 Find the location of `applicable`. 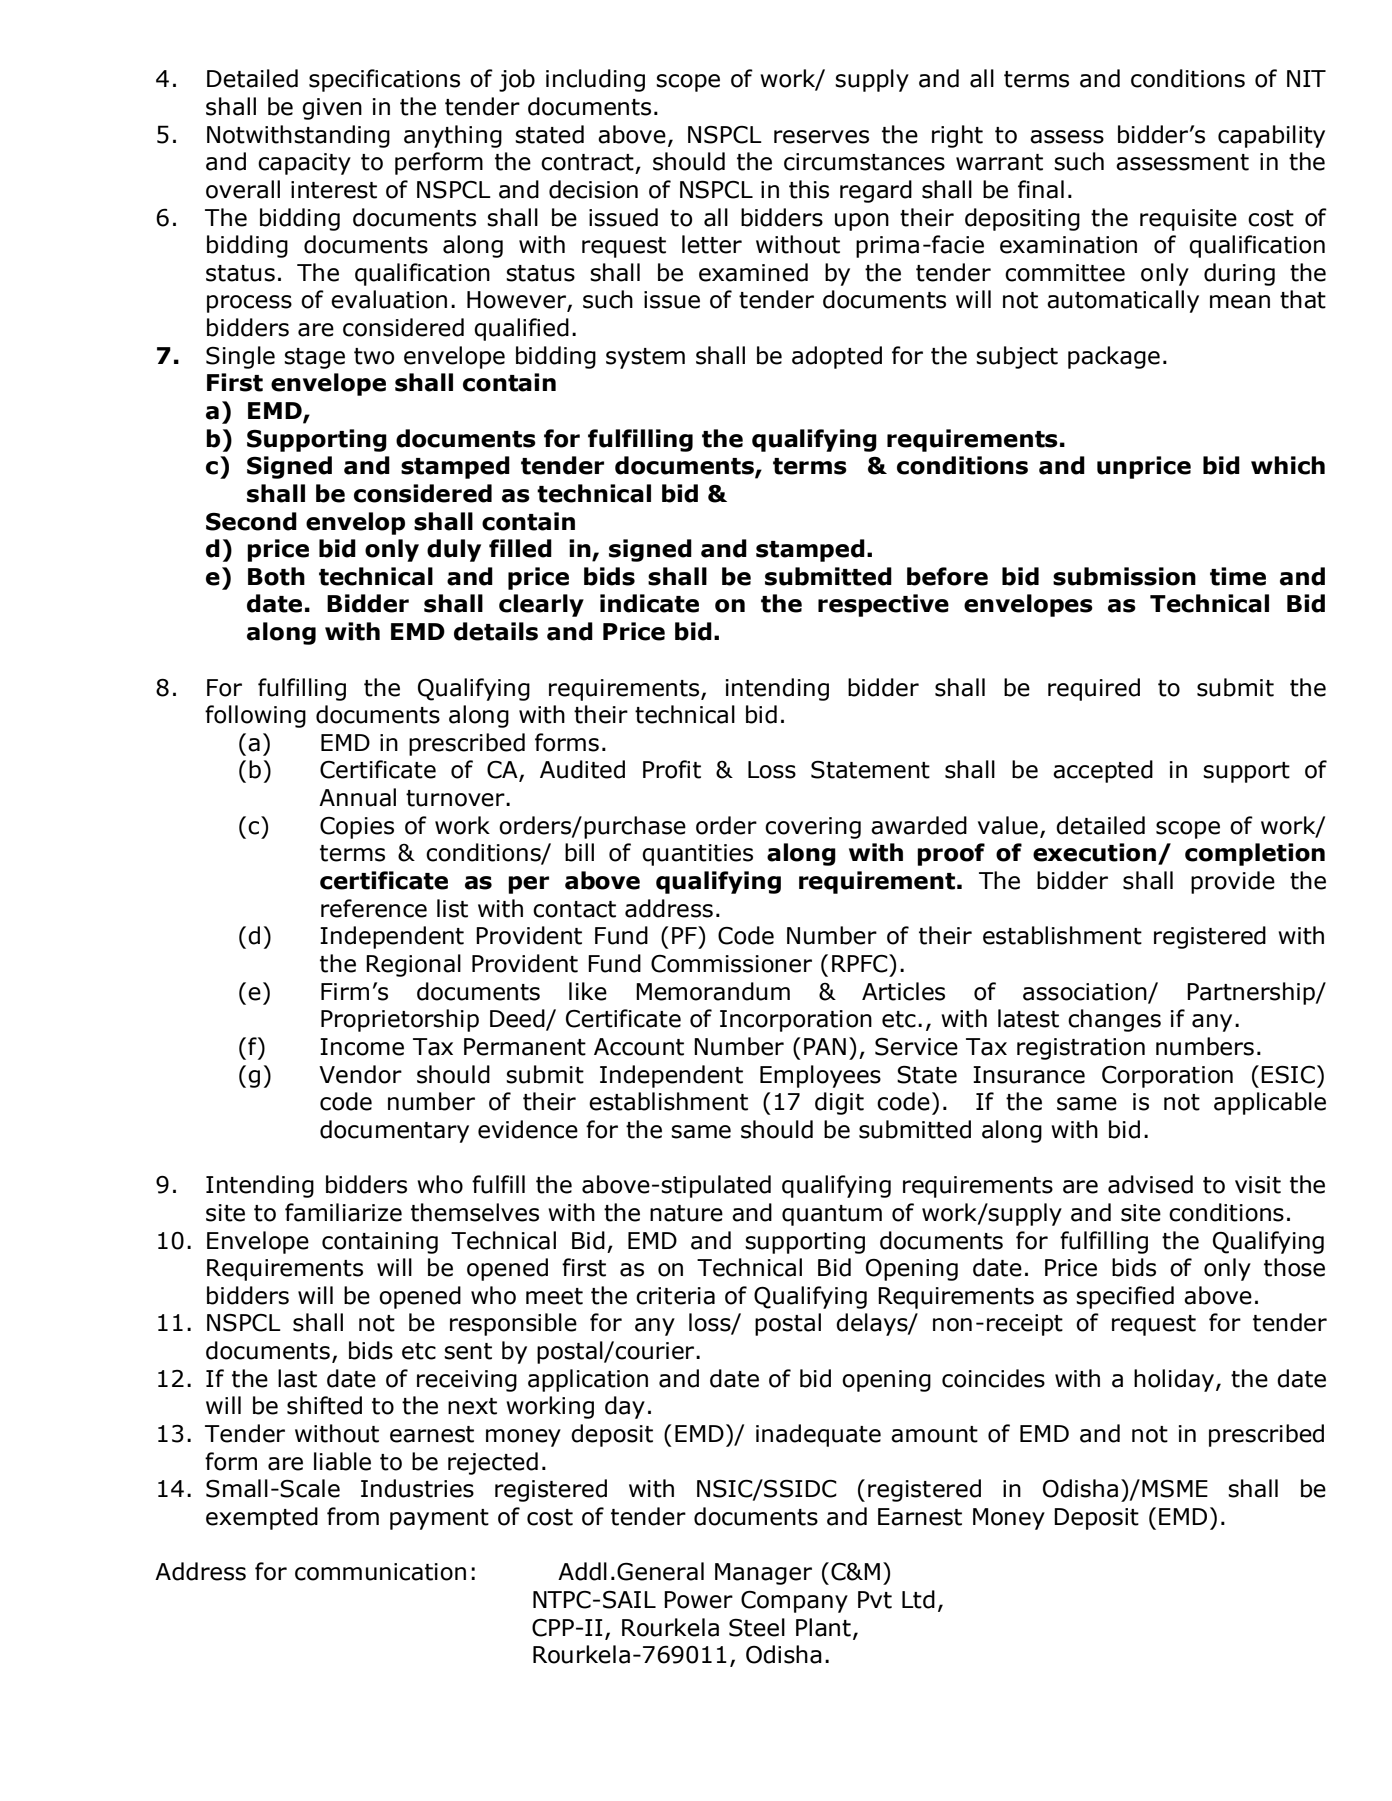

applicable is located at coordinates (1270, 1103).
